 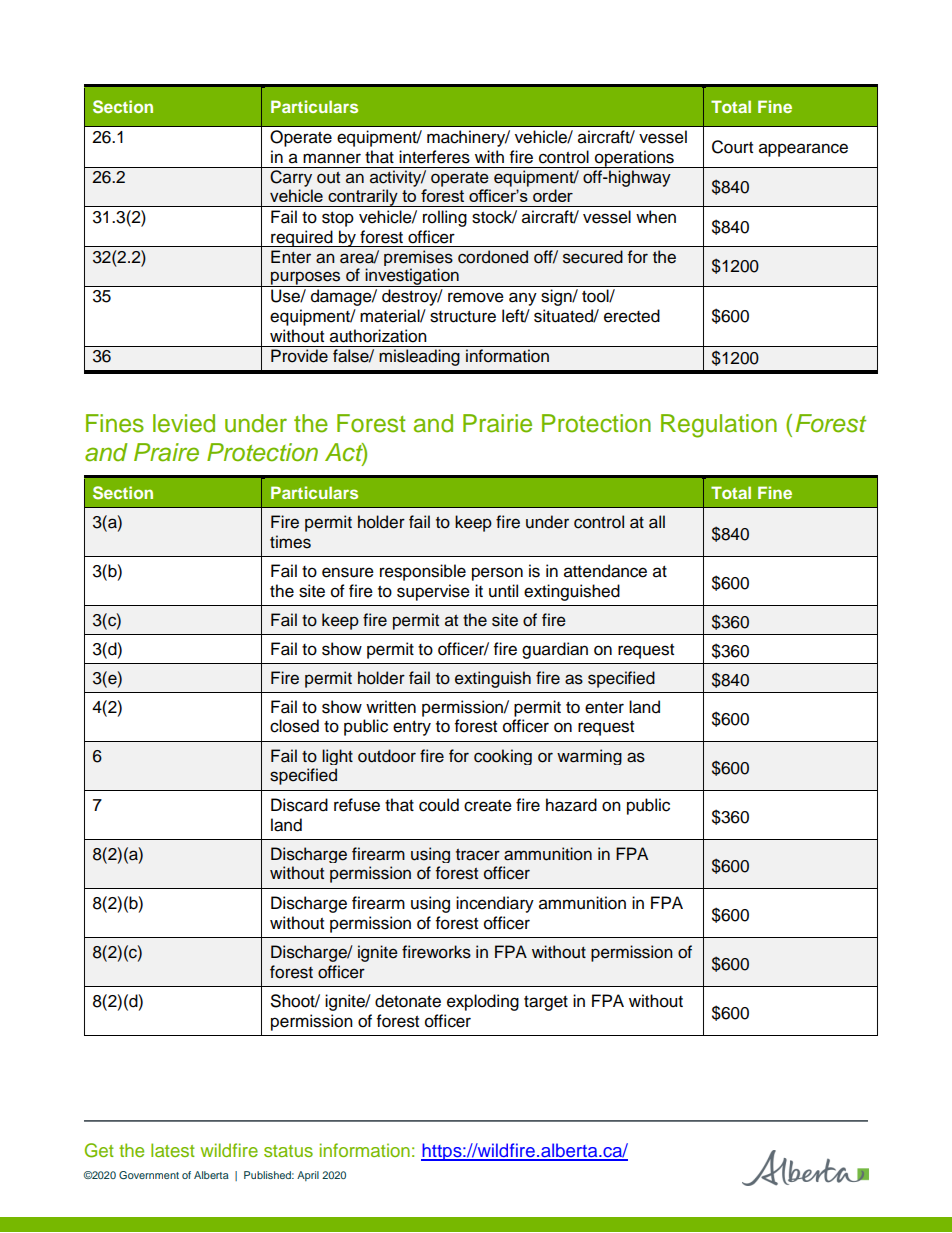 I want to click on levied, so click(x=184, y=423).
